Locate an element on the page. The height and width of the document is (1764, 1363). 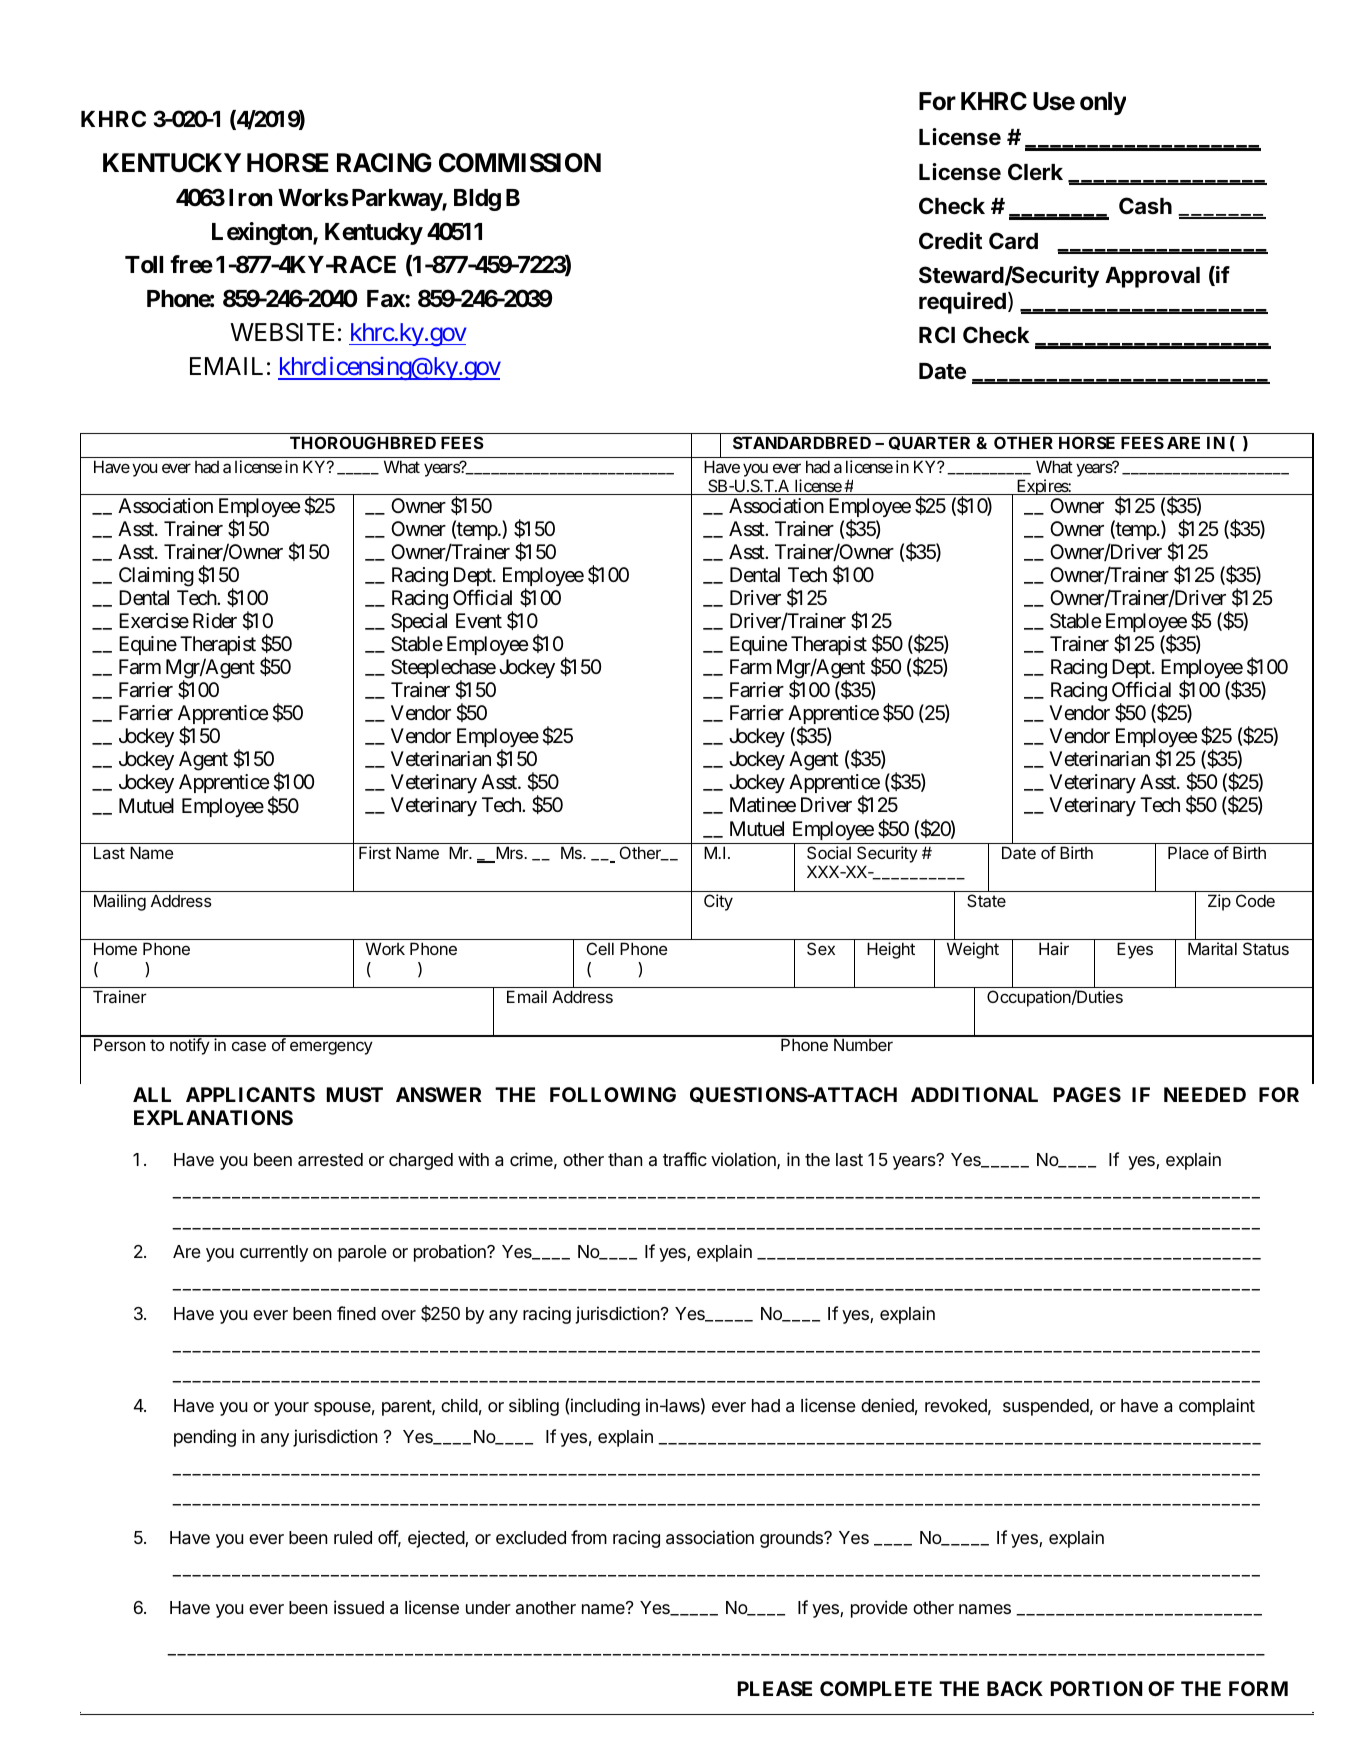
issued is located at coordinates (359, 1607).
